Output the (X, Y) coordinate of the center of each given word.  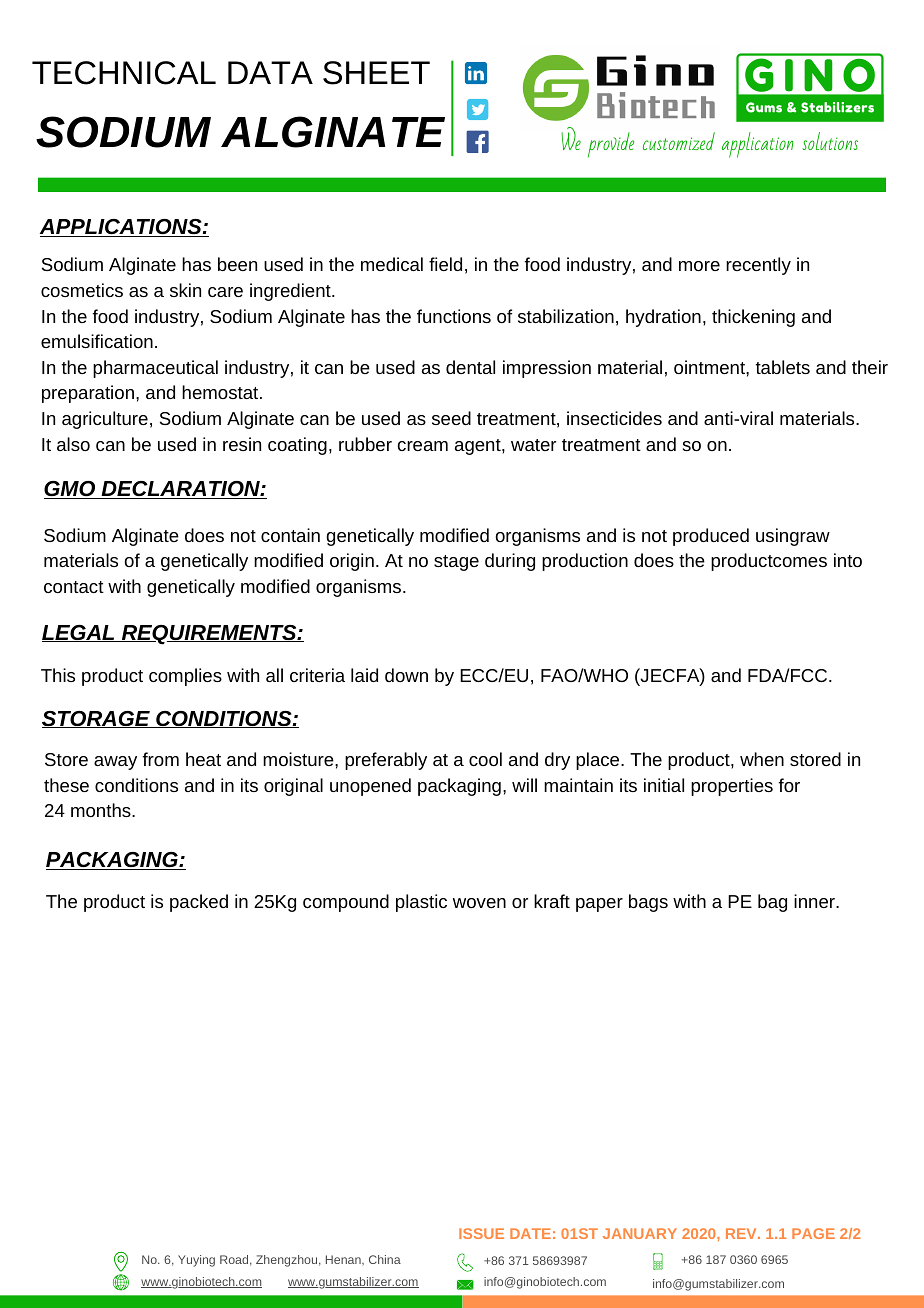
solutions (830, 141)
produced (711, 537)
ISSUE (481, 1233)
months (102, 810)
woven (479, 903)
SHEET (376, 73)
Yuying (196, 1261)
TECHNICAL (124, 73)
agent (479, 447)
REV (742, 1233)
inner (815, 901)
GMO (71, 490)
